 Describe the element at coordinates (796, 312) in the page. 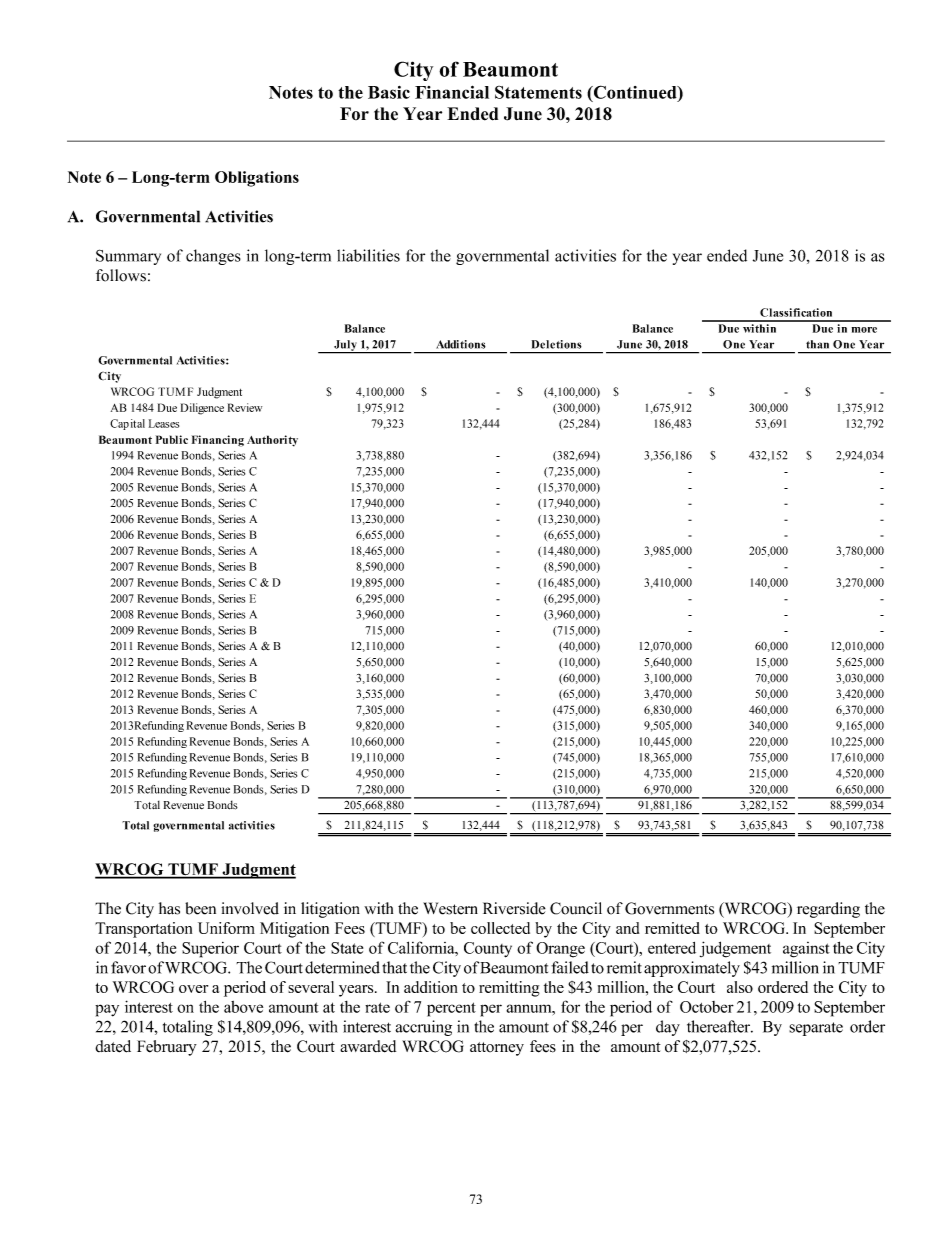

I see `Classification` at that location.
